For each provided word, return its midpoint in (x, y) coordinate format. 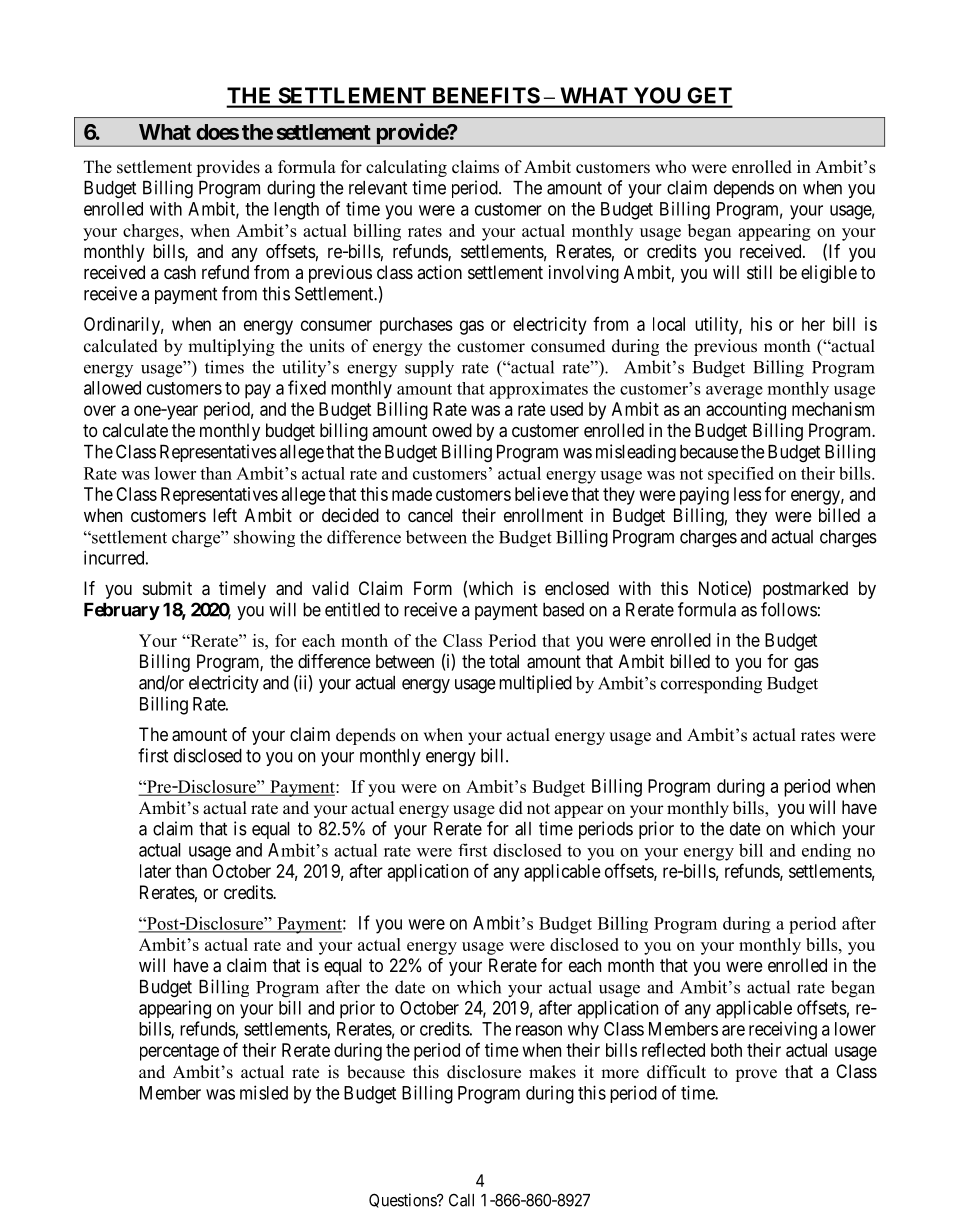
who (670, 167)
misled (264, 1092)
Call (461, 1200)
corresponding (711, 685)
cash (180, 272)
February (122, 611)
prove (756, 1075)
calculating (406, 168)
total (504, 661)
